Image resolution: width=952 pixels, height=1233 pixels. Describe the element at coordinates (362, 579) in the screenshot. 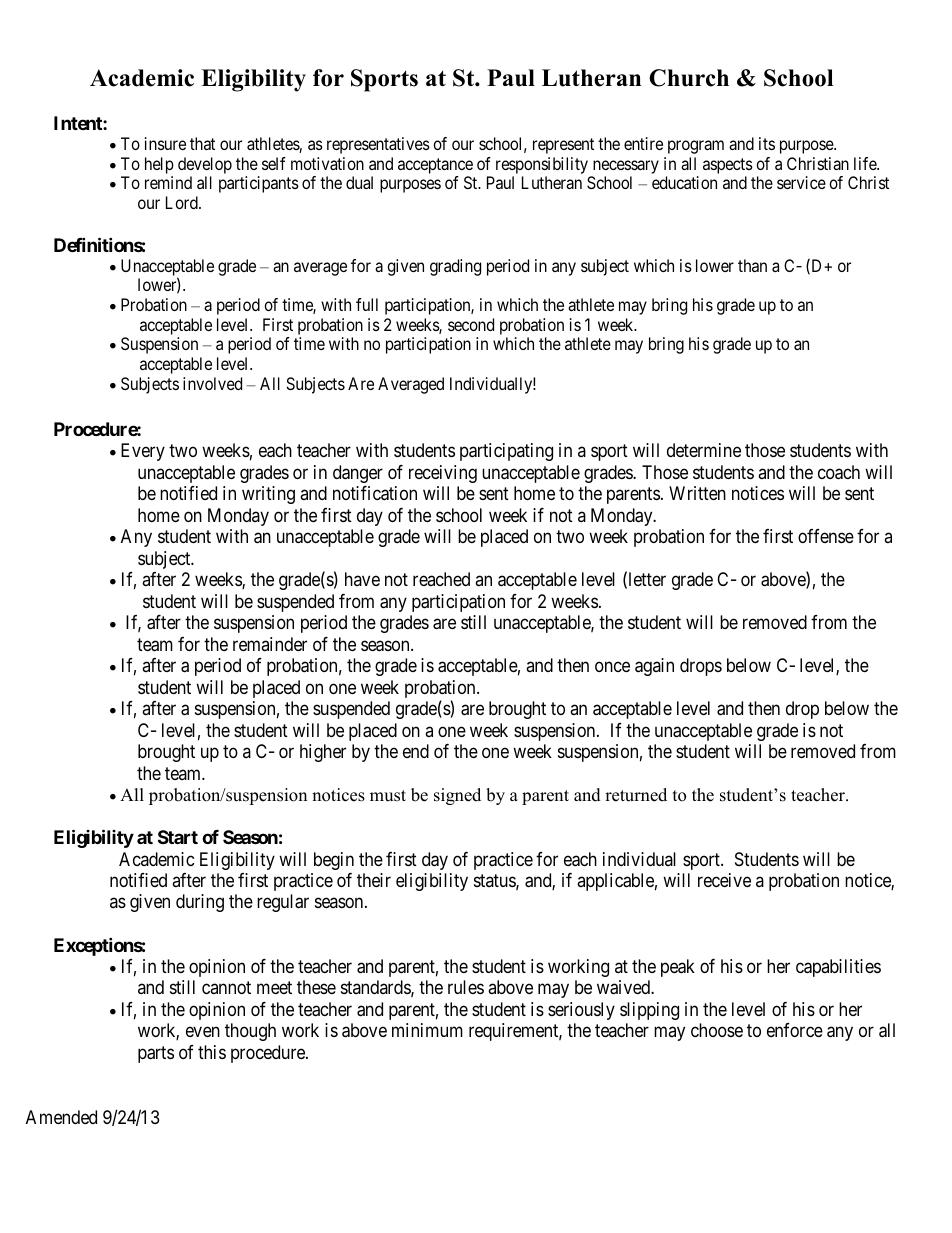

I see `have` at that location.
